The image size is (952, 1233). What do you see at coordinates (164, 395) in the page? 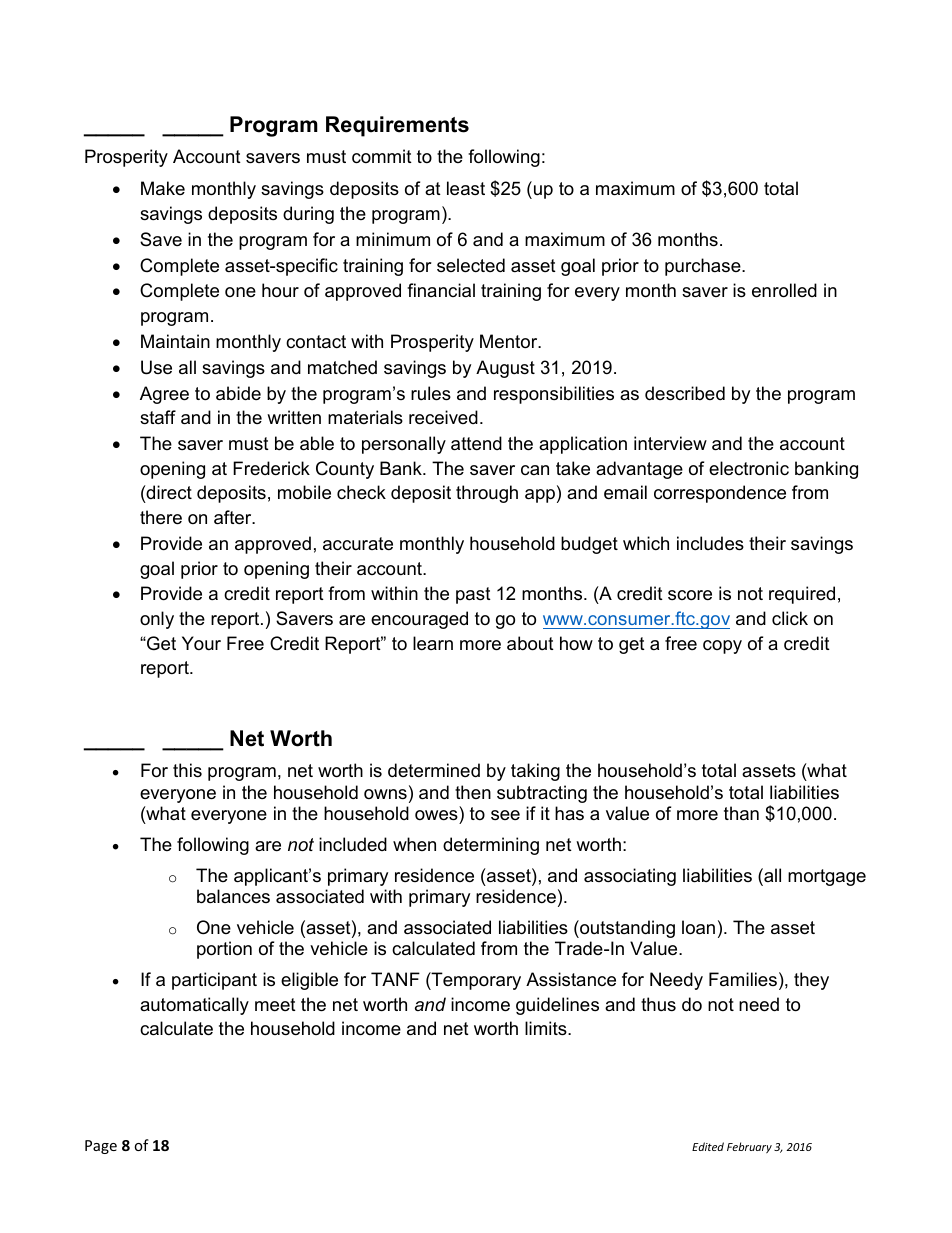
I see `Agree` at bounding box center [164, 395].
